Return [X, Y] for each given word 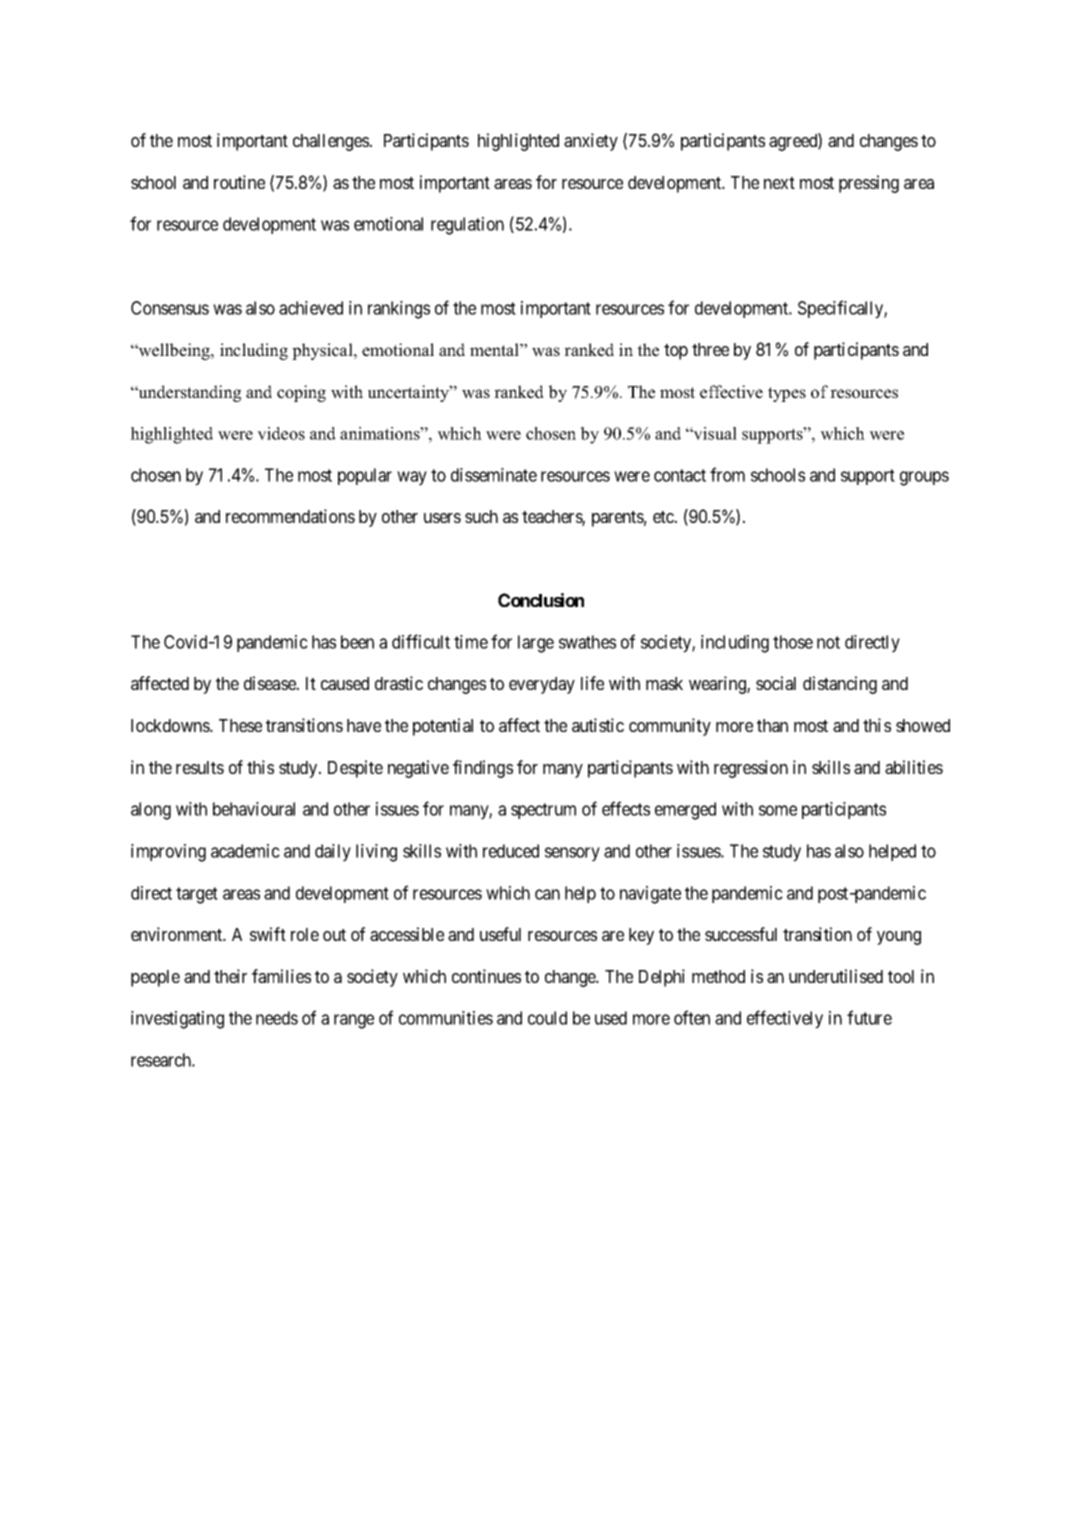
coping [301, 393]
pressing [869, 184]
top [676, 352]
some [778, 810]
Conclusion [541, 600]
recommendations [290, 516]
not [828, 642]
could [547, 1018]
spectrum [543, 811]
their [230, 976]
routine [239, 182]
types [787, 394]
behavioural [254, 809]
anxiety [591, 142]
